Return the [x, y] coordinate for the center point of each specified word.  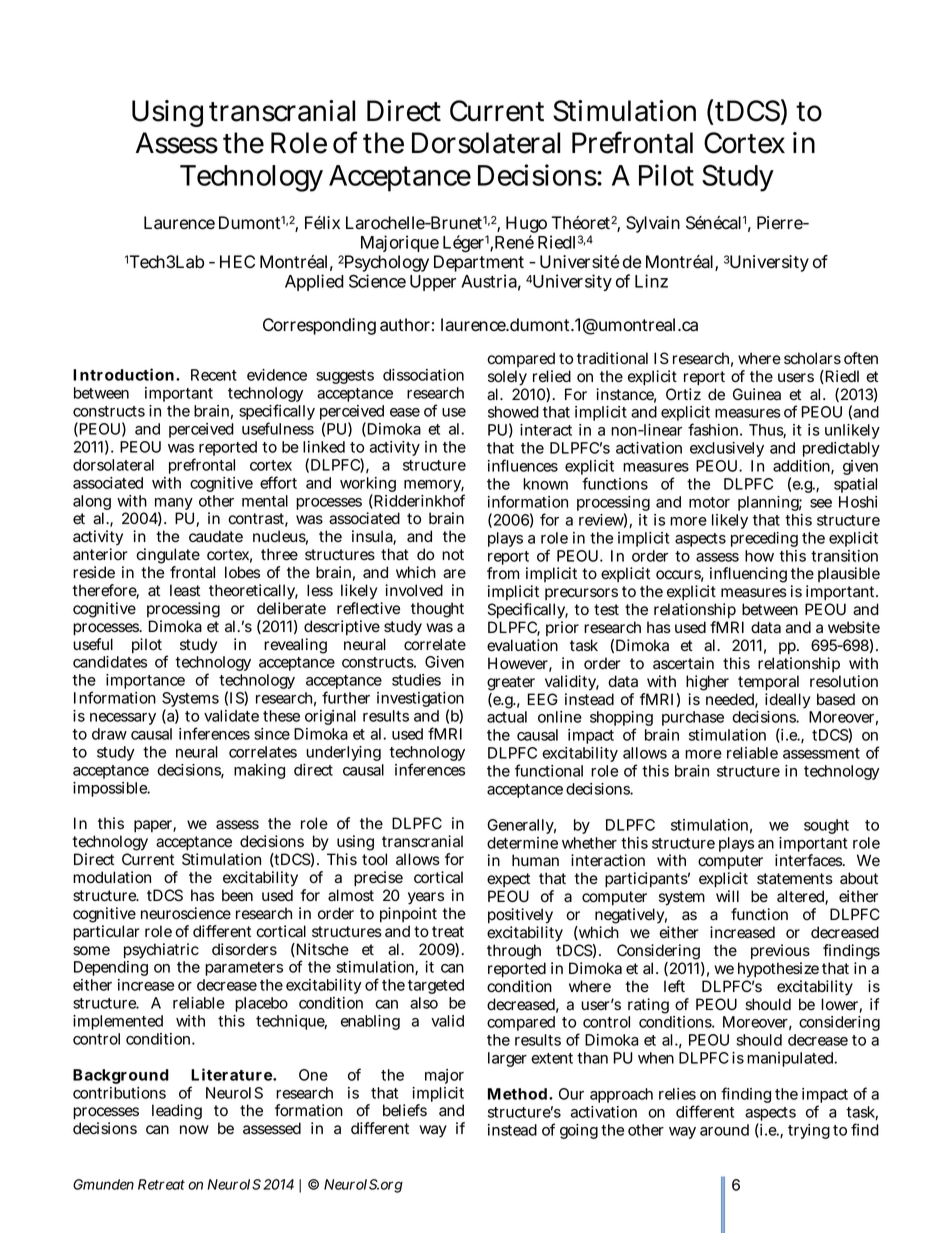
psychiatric [161, 951]
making [259, 771]
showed [513, 412]
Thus [767, 431]
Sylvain [653, 224]
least [185, 590]
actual [507, 717]
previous [780, 951]
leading [177, 1112]
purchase [693, 718]
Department [479, 265]
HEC [237, 261]
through [516, 953]
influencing [747, 576]
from [503, 573]
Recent [214, 375]
